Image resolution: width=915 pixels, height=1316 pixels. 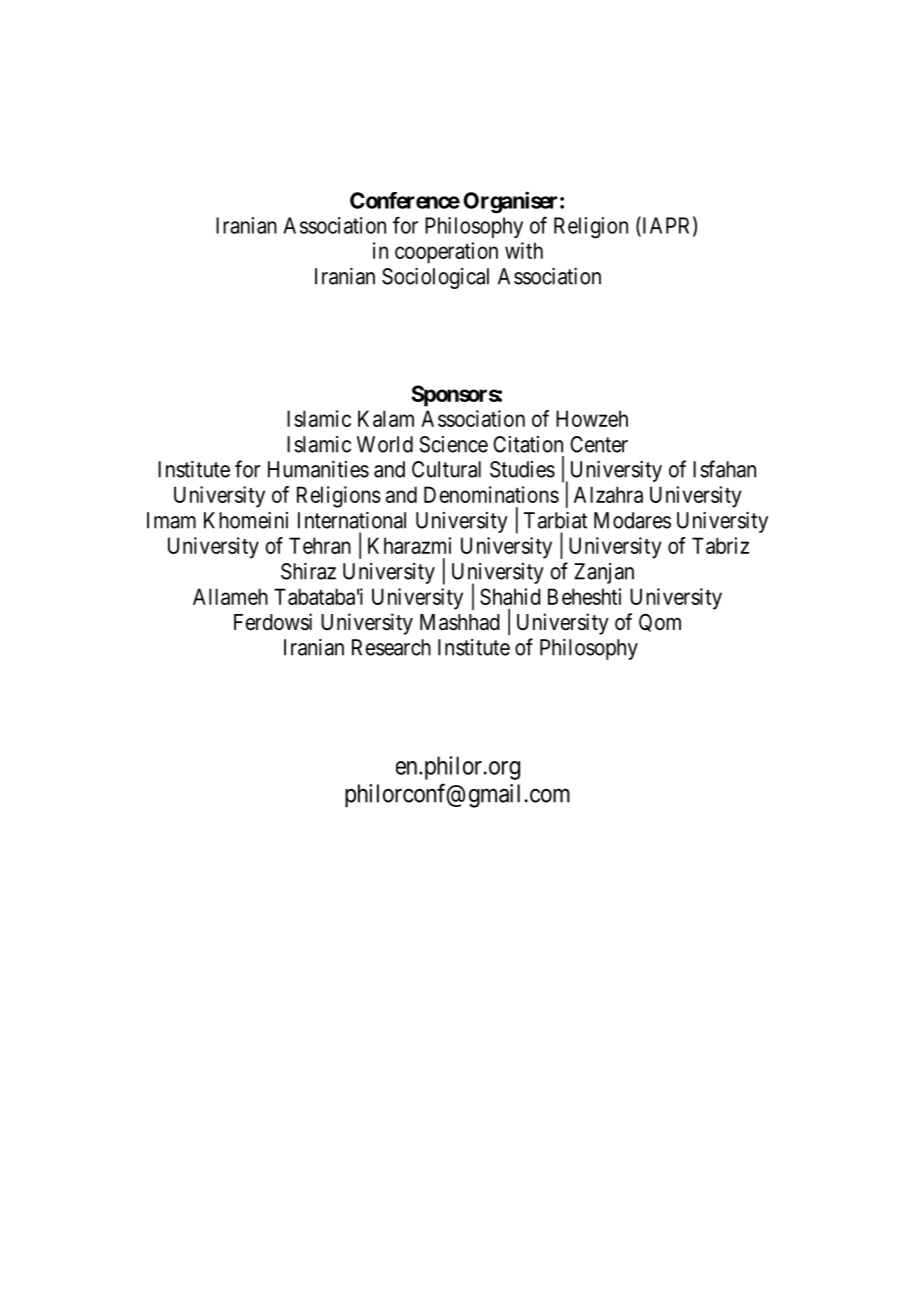 What do you see at coordinates (391, 647) in the screenshot?
I see `Research` at bounding box center [391, 647].
